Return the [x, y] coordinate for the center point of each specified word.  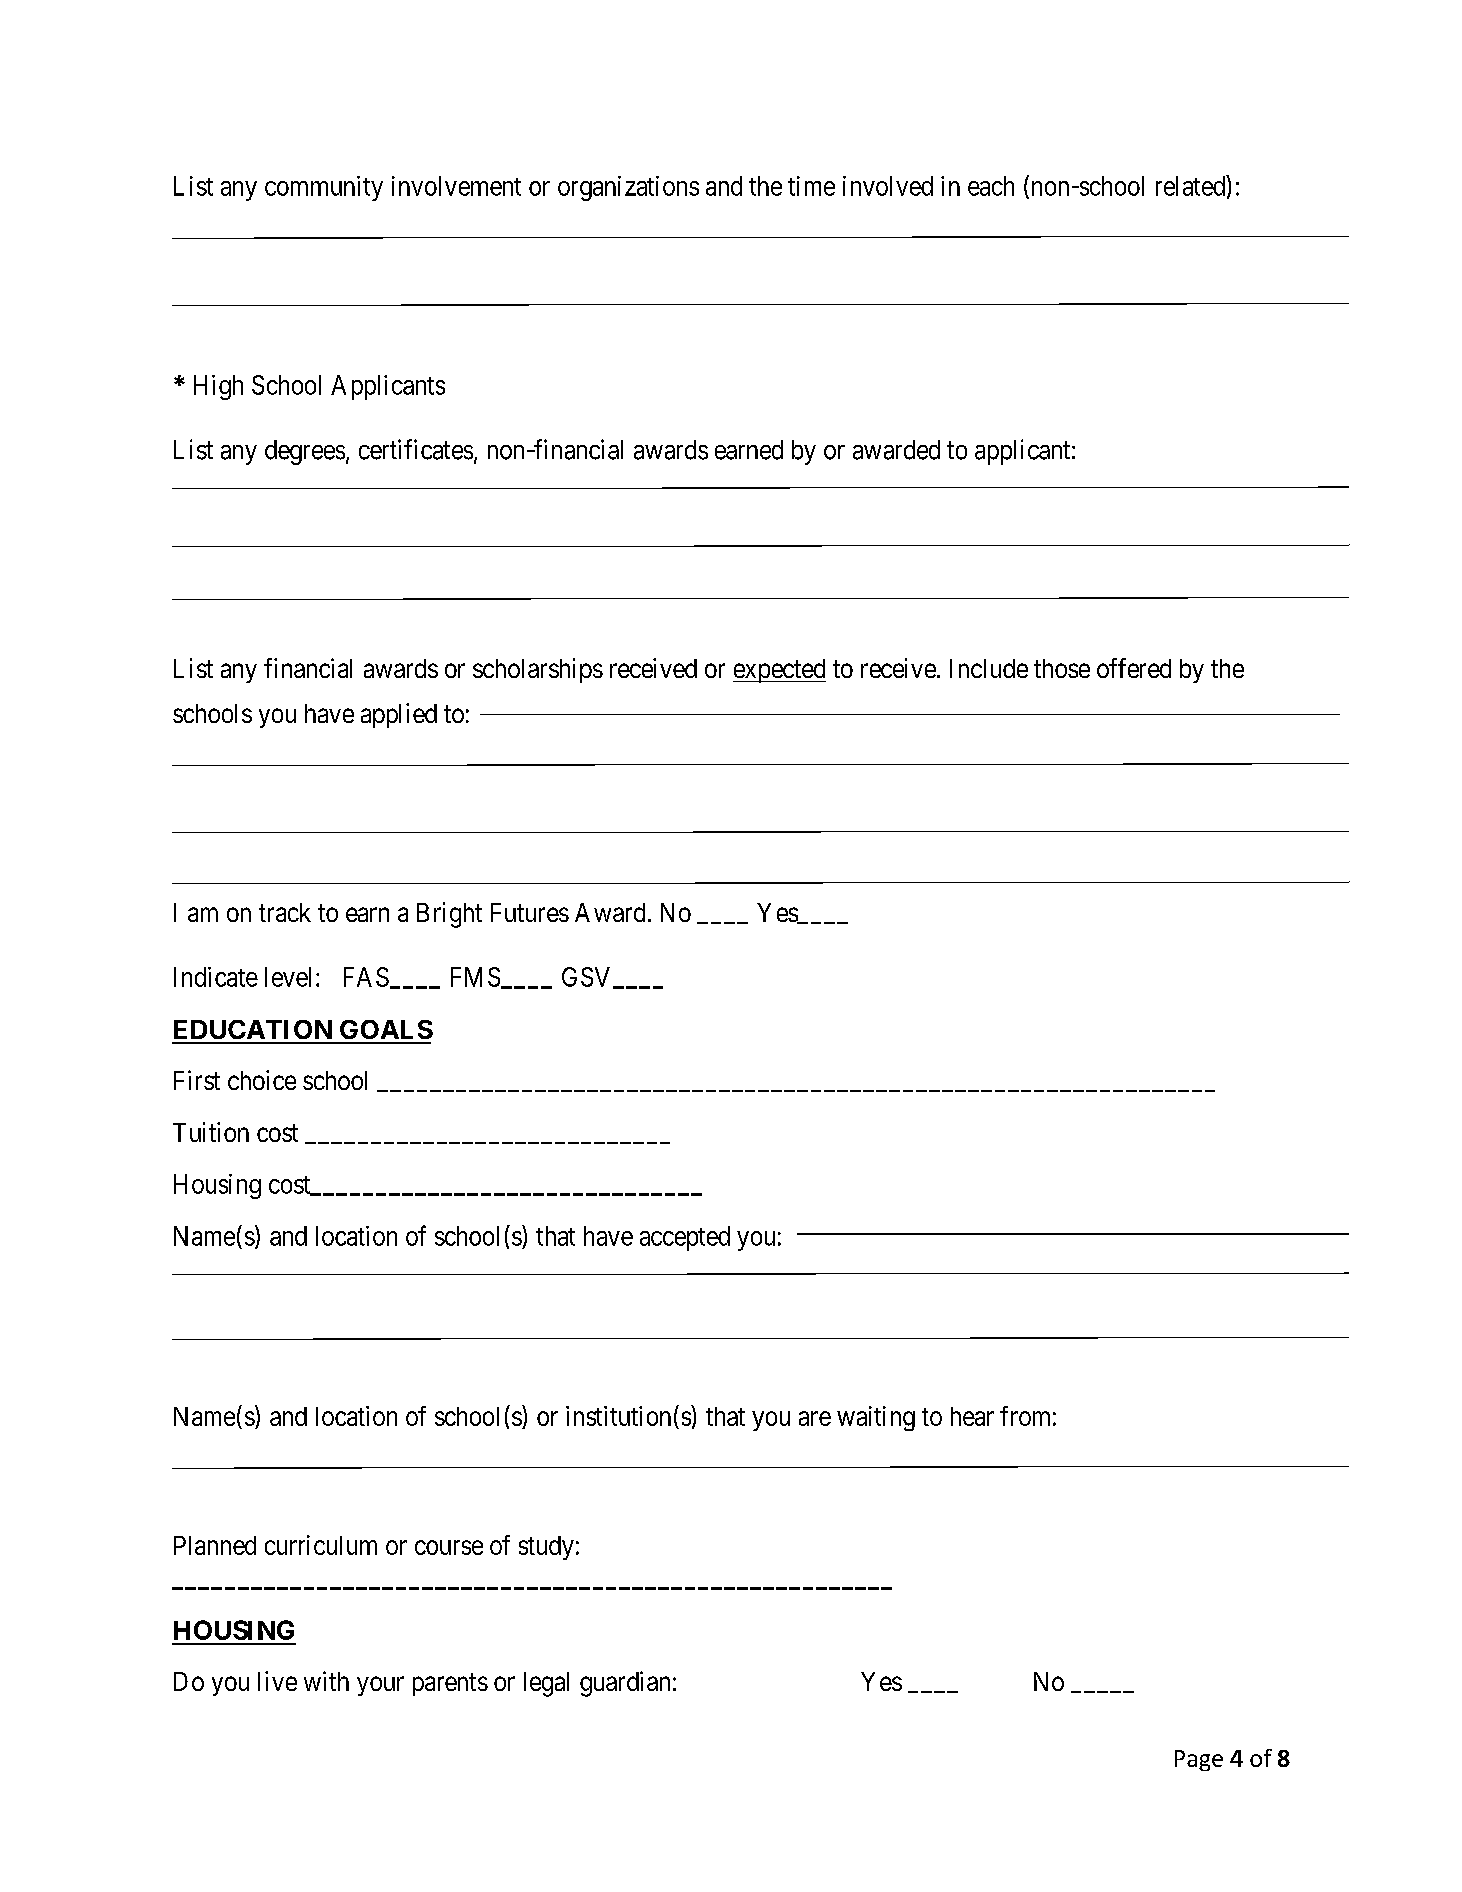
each [991, 186]
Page [1199, 1760]
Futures [530, 912]
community [324, 188]
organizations [628, 188]
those [1062, 668]
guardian [625, 1684]
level [288, 977]
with [326, 1681]
